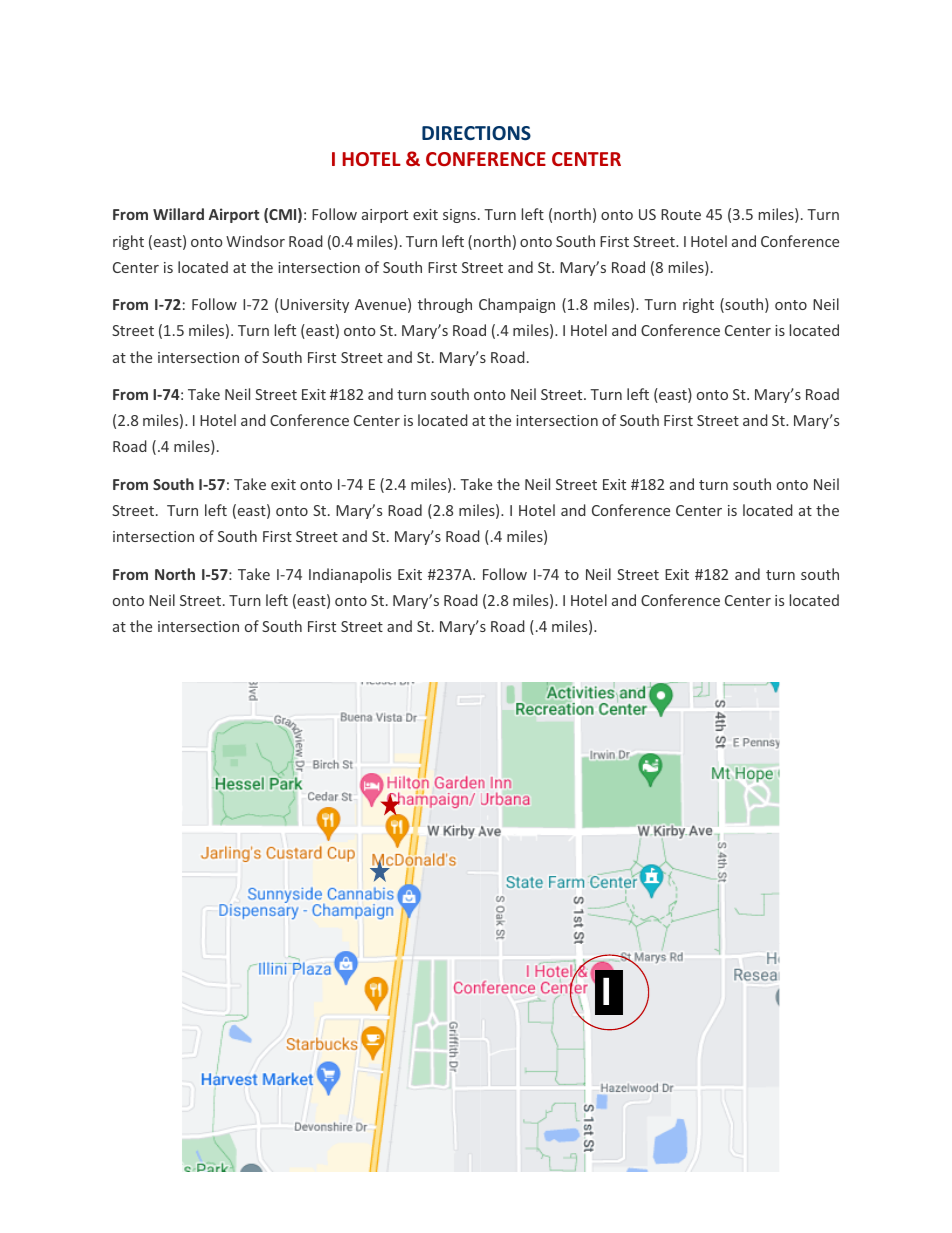 Image resolution: width=952 pixels, height=1233 pixels. I want to click on through, so click(445, 305).
